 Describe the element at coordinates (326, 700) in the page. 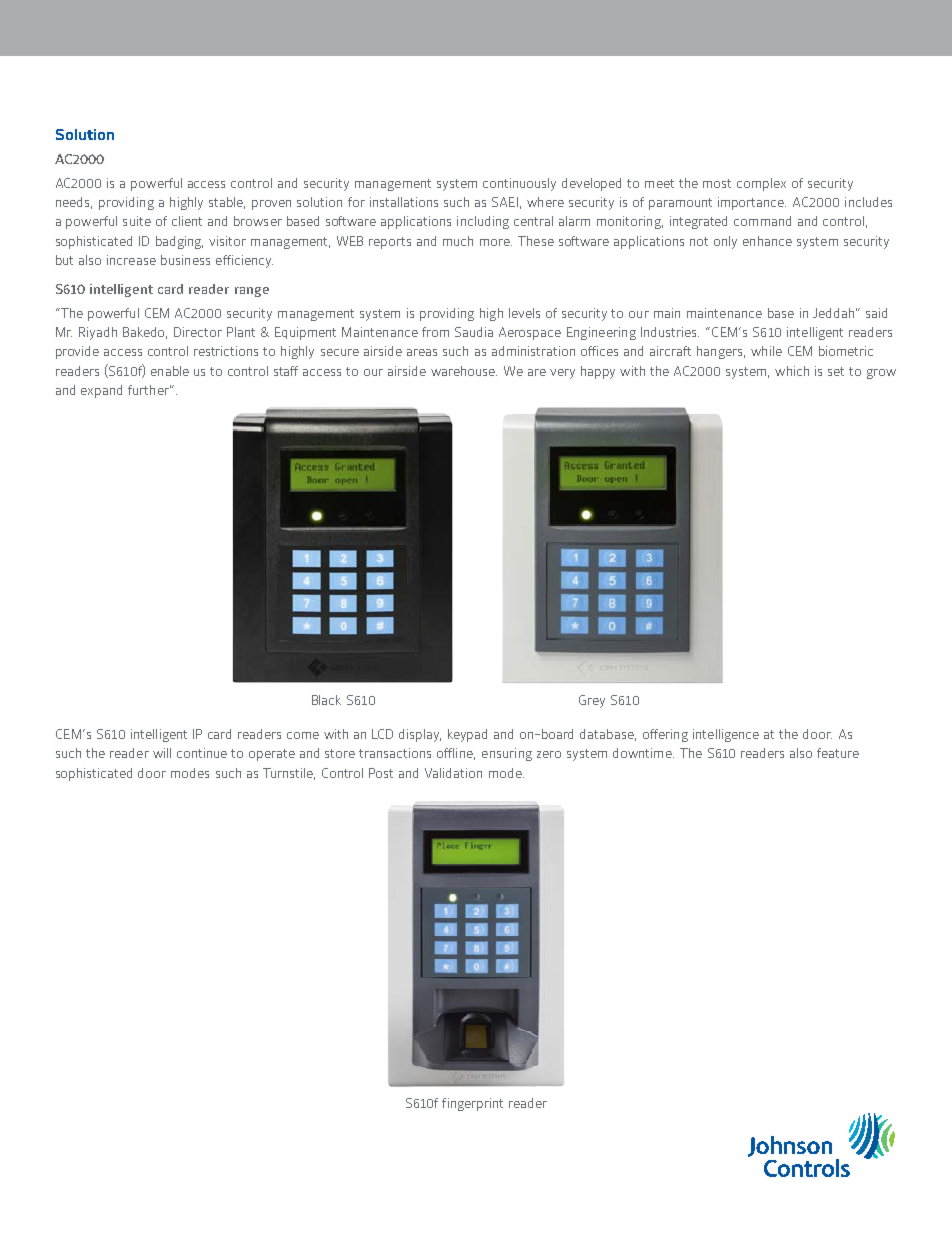

I see `Black` at that location.
